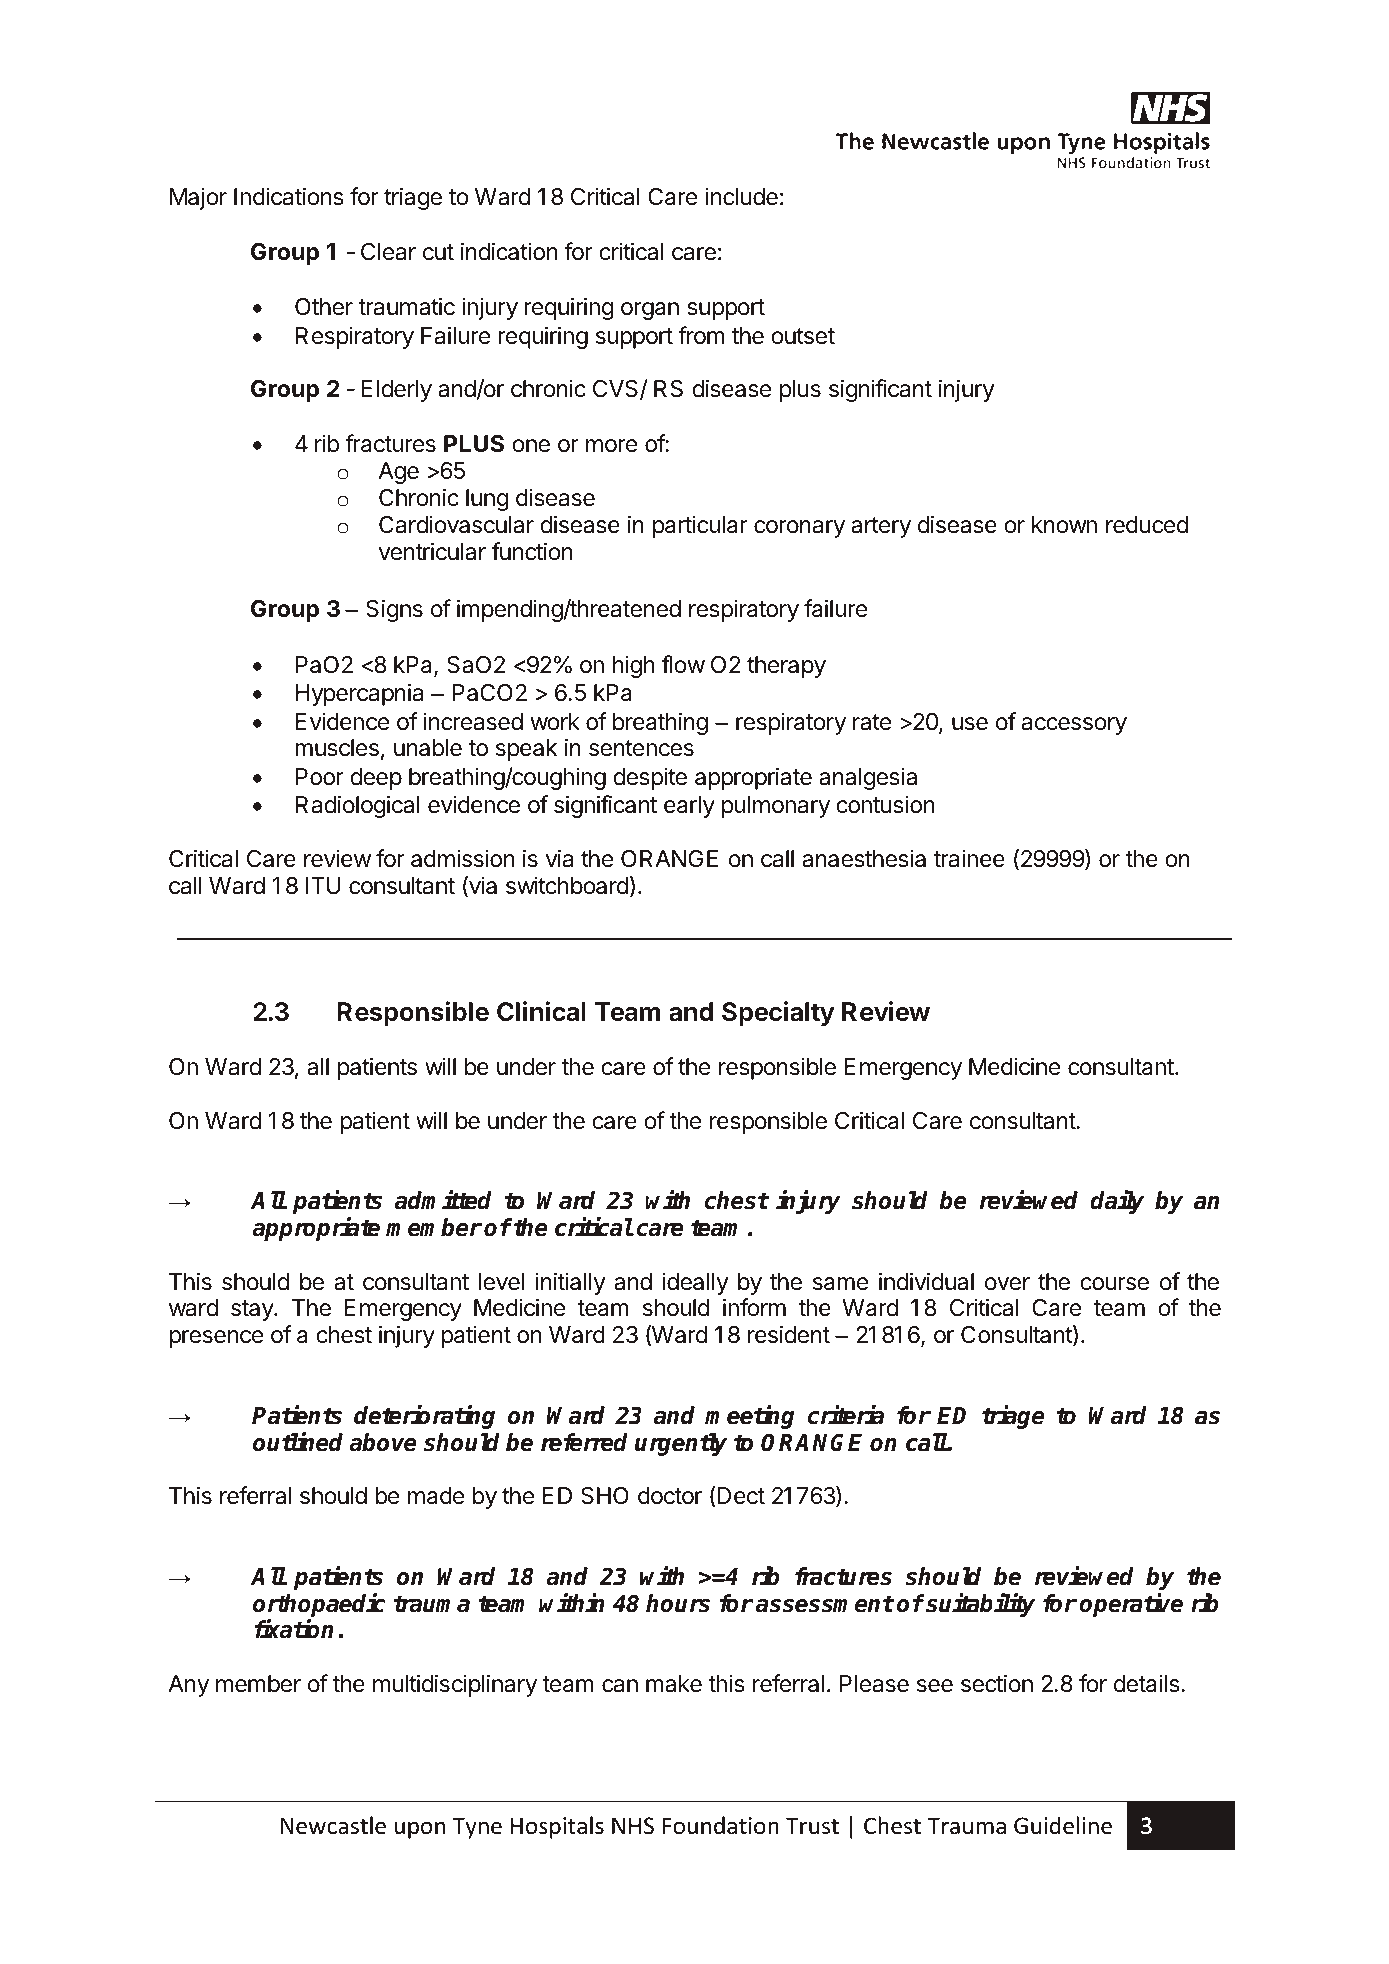 The width and height of the image is (1389, 1964). I want to click on accessory, so click(1074, 726).
